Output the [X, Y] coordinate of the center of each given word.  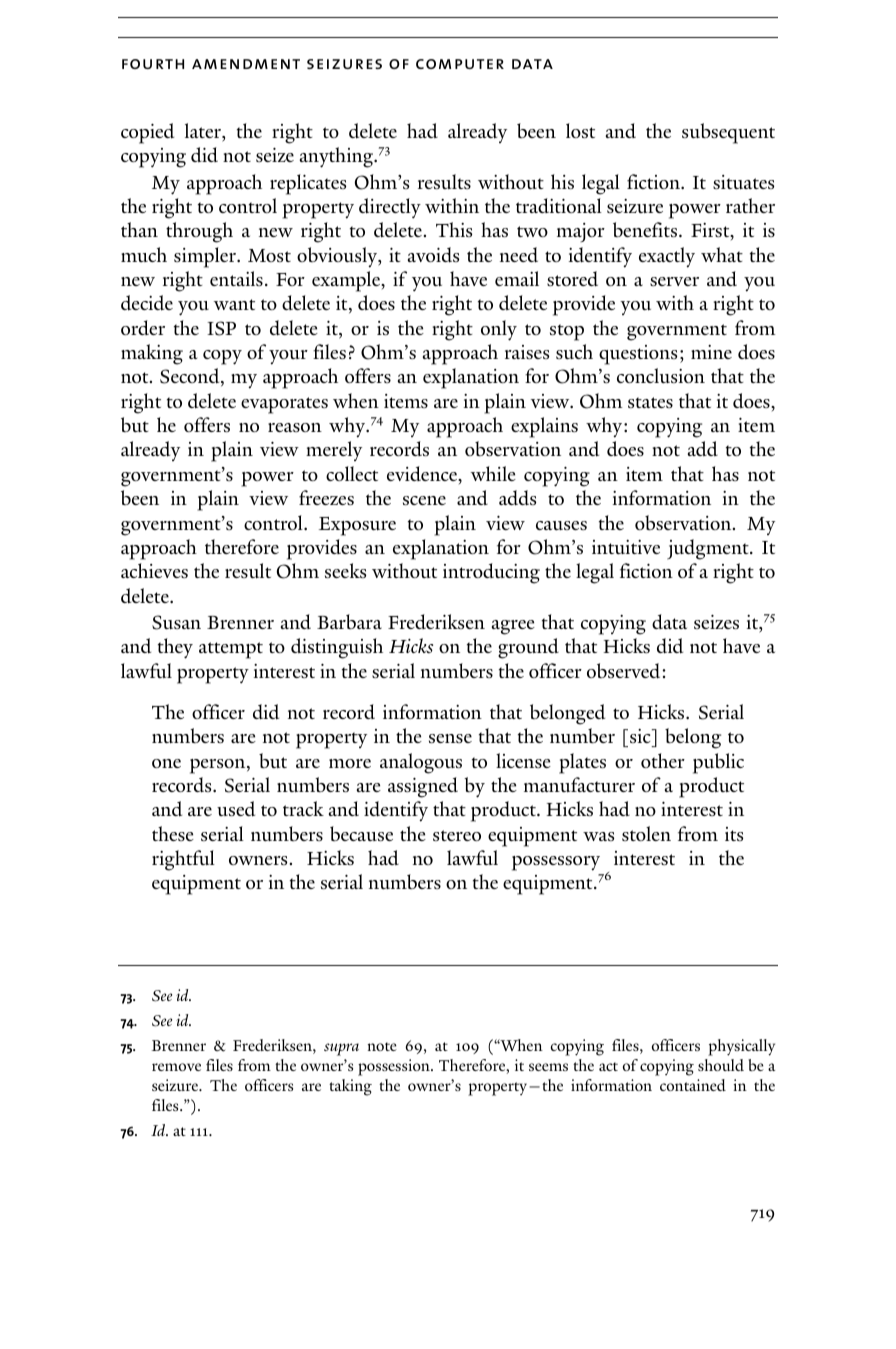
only [499, 330]
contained [693, 1085]
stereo [457, 835]
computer [460, 64]
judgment [709, 549]
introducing [491, 573]
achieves [154, 570]
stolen [646, 833]
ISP [221, 328]
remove [176, 1067]
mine [711, 352]
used [236, 809]
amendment [246, 64]
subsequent [728, 133]
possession [395, 1067]
